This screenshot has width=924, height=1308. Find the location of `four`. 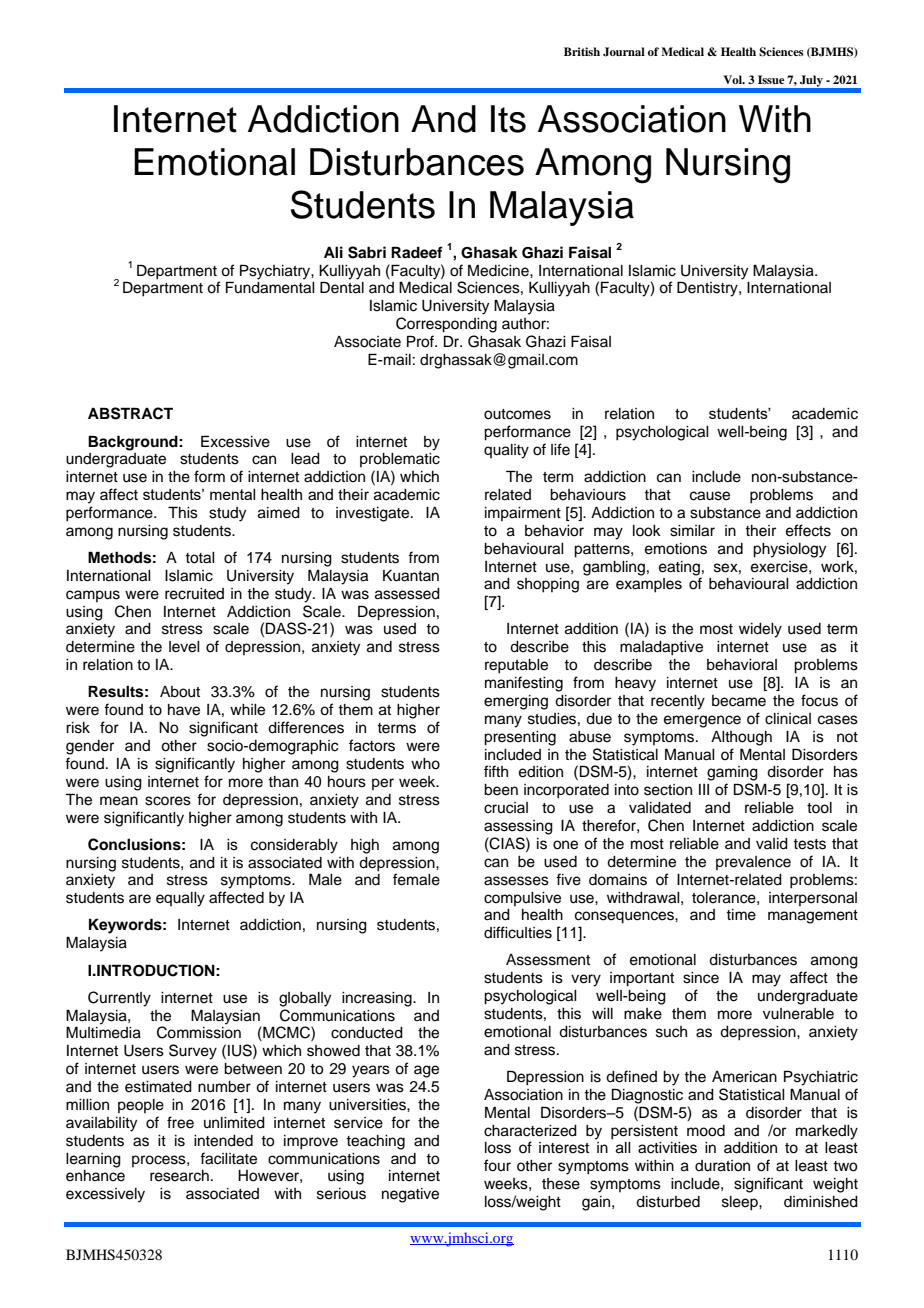

four is located at coordinates (497, 1165).
